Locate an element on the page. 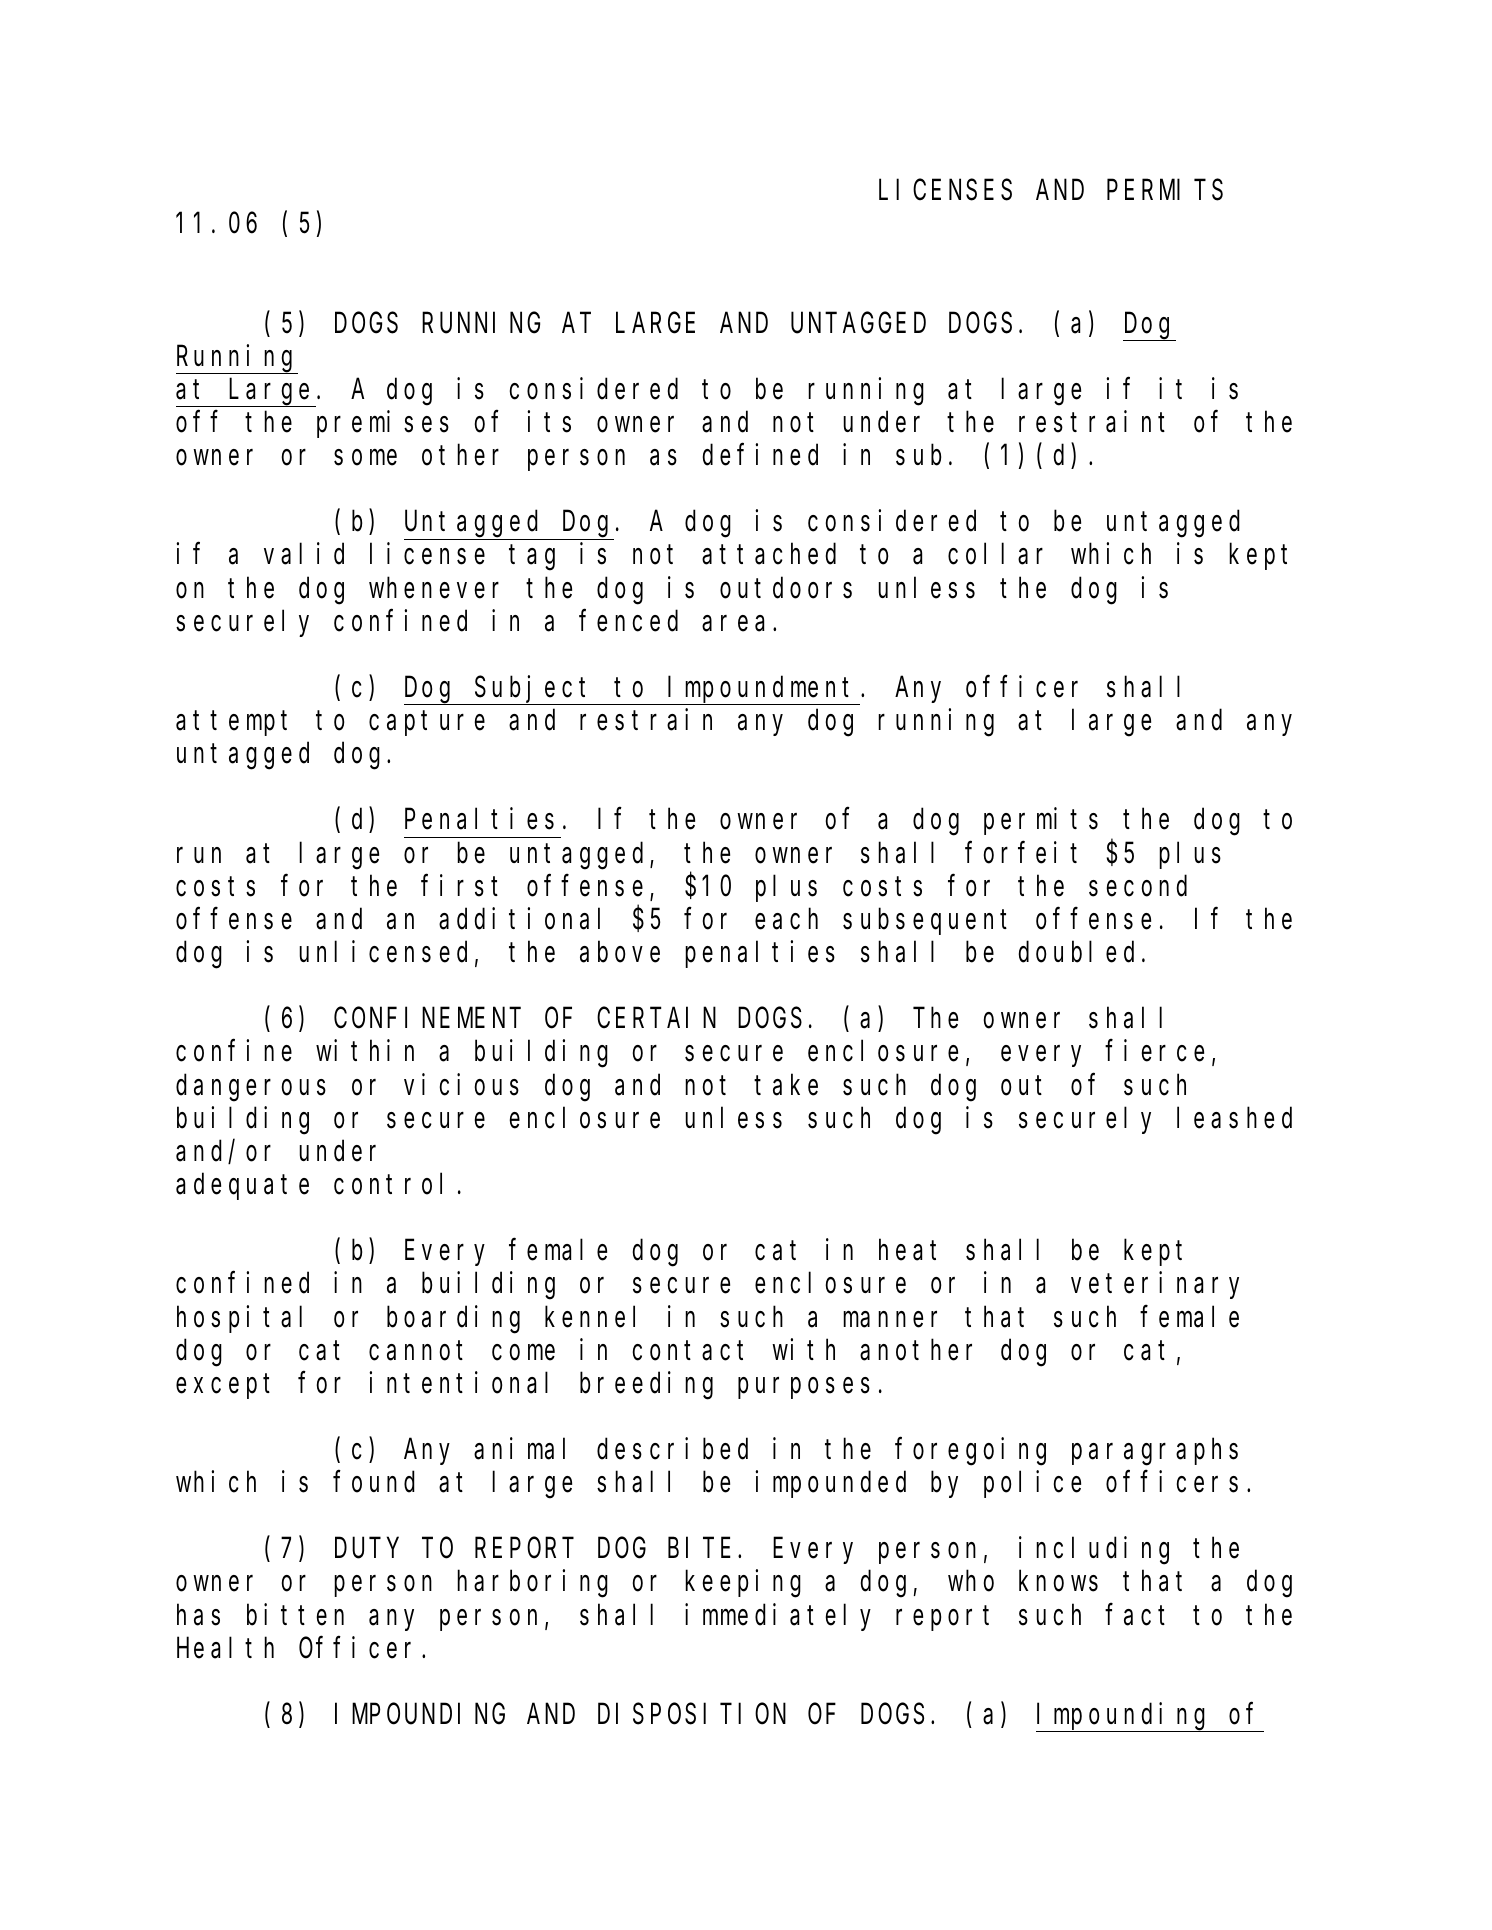 This image has height=1930, width=1492. fact is located at coordinates (1135, 1615).
